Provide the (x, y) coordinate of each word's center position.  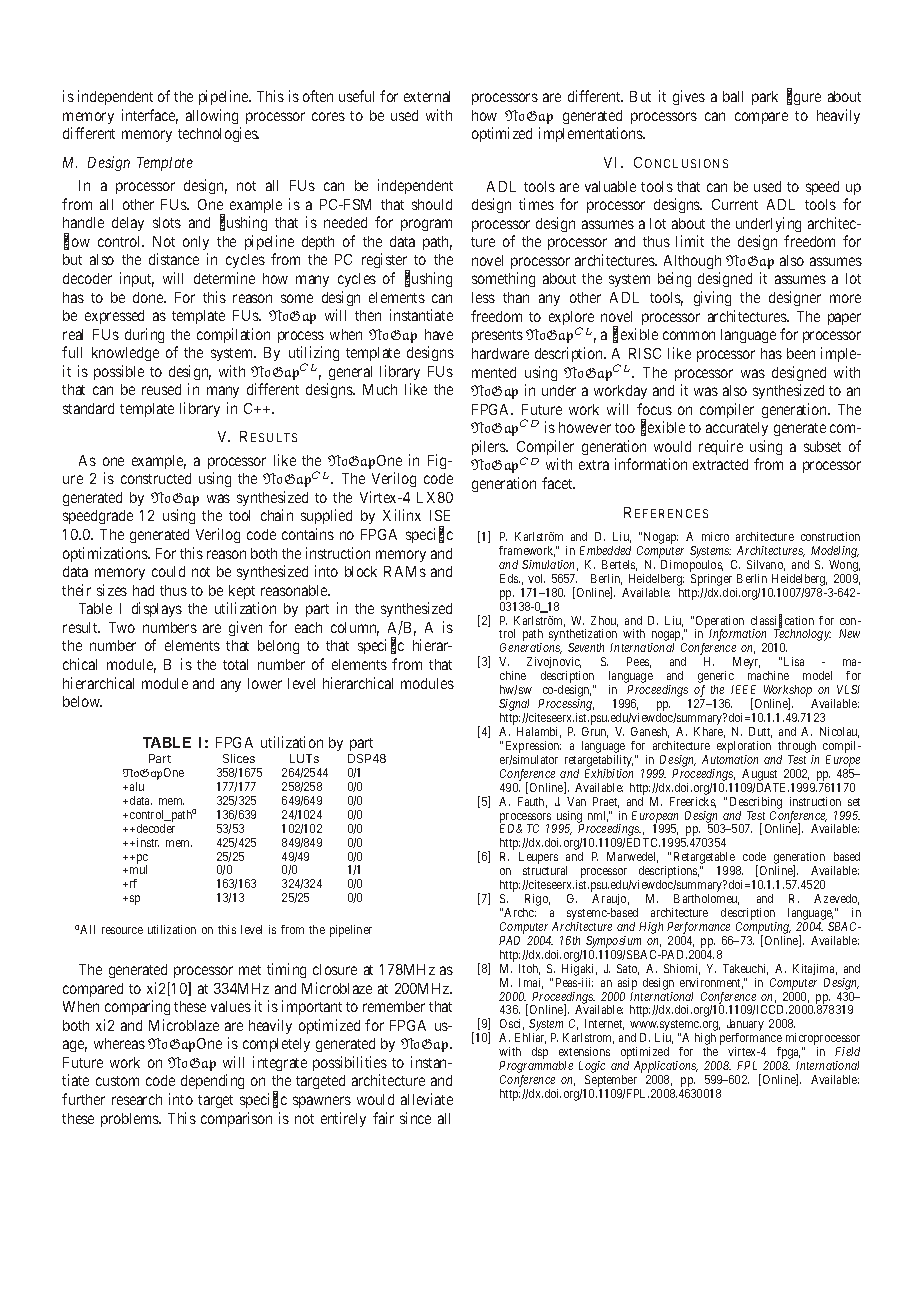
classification (782, 621)
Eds (510, 578)
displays (157, 609)
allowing (212, 116)
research (137, 1099)
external (427, 96)
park (765, 98)
